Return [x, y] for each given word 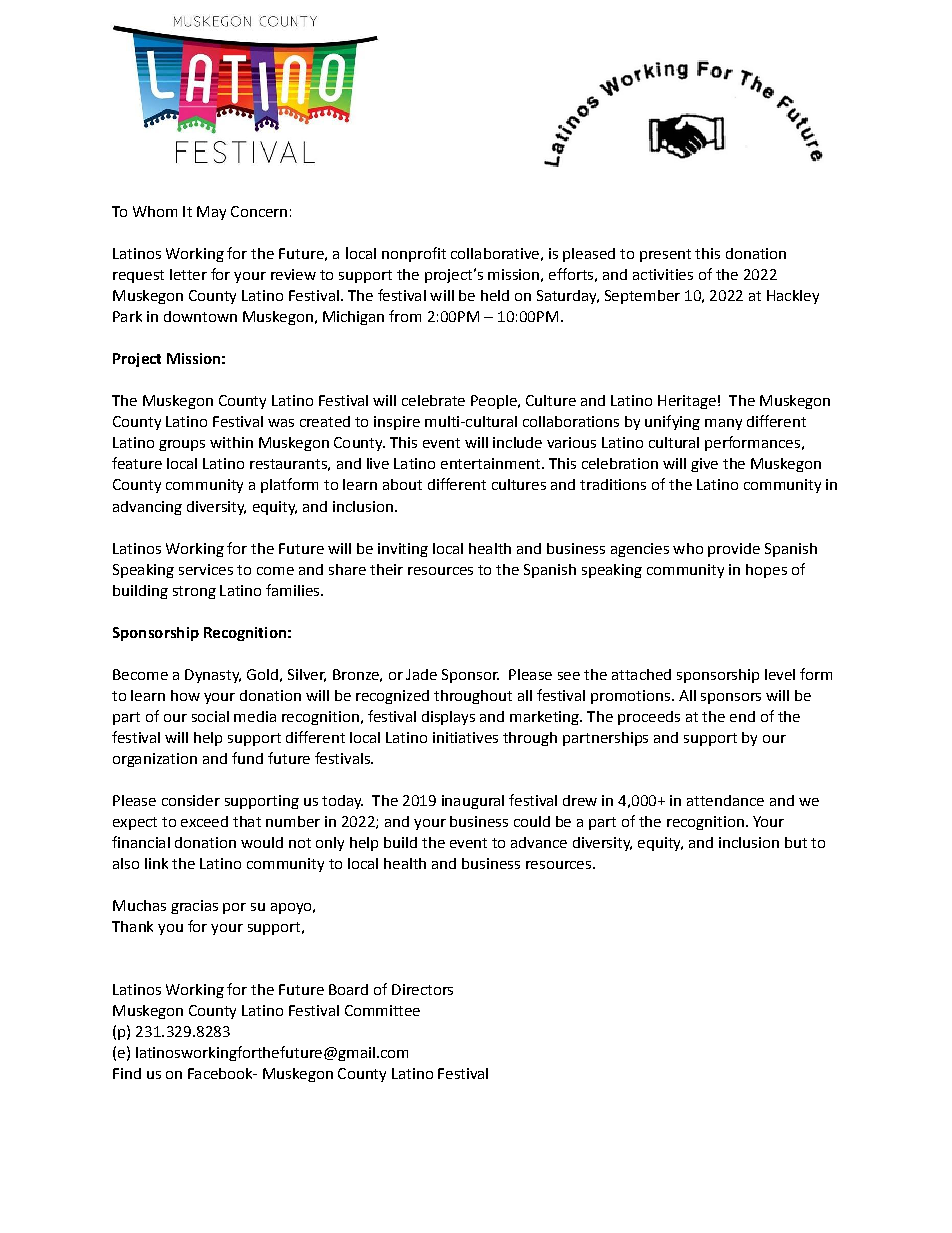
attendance [725, 800]
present [665, 255]
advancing [147, 508]
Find [127, 1073]
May [211, 213]
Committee [382, 1010]
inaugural [473, 802]
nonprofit [414, 254]
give [704, 465]
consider [191, 800]
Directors [422, 989]
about [402, 484]
